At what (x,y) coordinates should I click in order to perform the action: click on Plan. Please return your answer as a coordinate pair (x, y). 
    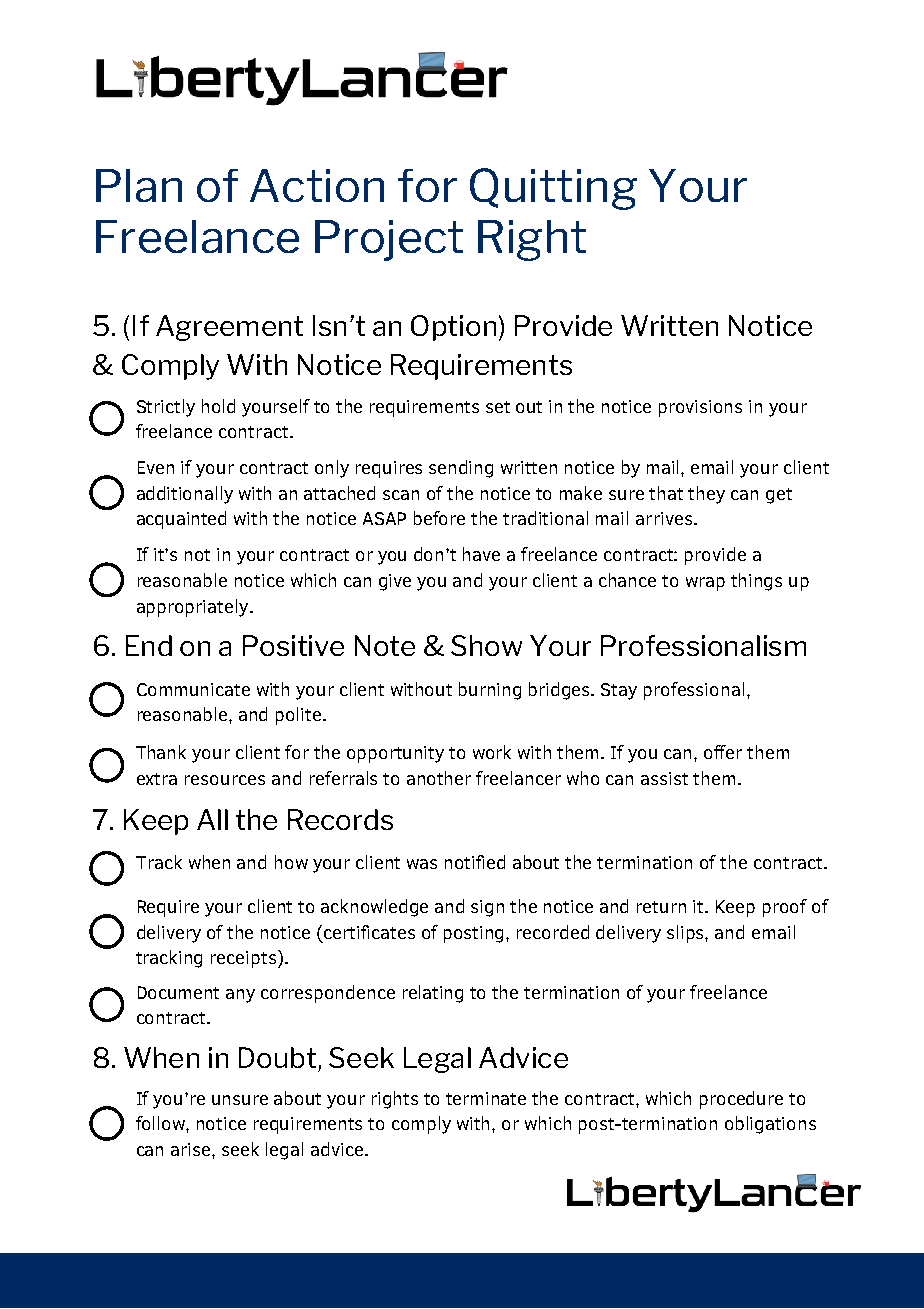
    Looking at the image, I should click on (139, 185).
